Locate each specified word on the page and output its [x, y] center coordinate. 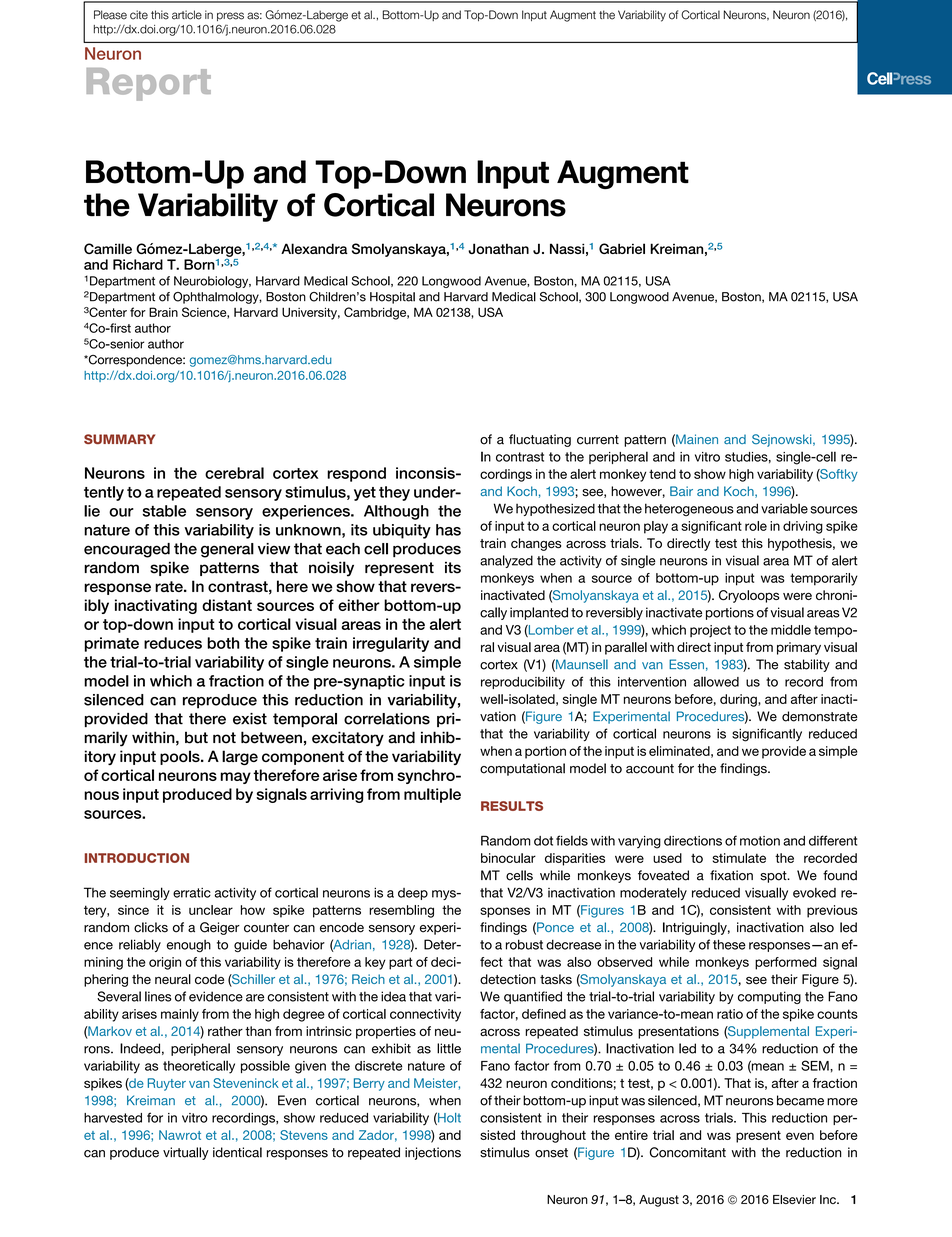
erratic [192, 893]
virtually [186, 1153]
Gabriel [622, 248]
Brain [163, 312]
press [230, 16]
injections [433, 1153]
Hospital [392, 298]
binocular [508, 858]
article [187, 15]
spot [774, 877]
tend [662, 474]
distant [227, 605]
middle [791, 630]
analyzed [506, 561]
